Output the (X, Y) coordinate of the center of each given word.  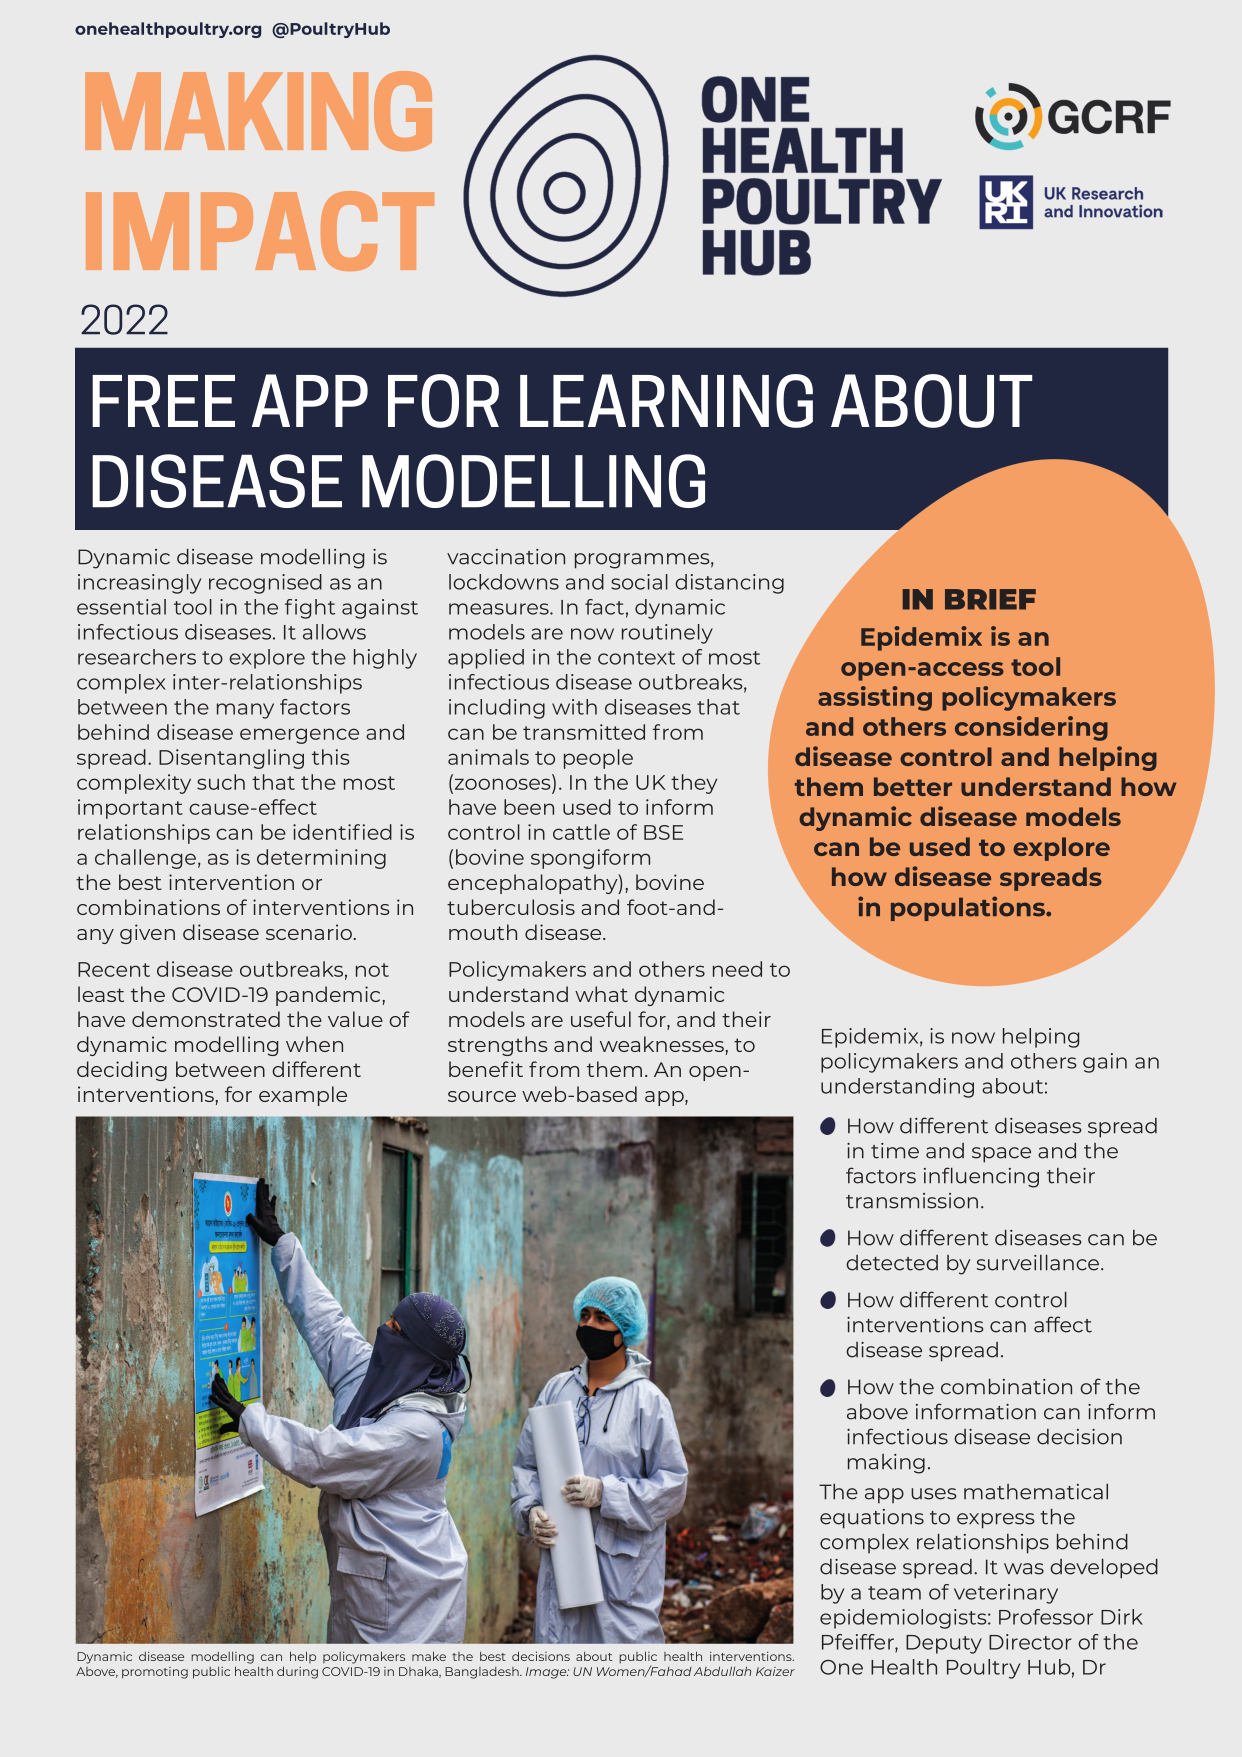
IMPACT (260, 231)
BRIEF (990, 599)
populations (969, 908)
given (147, 934)
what (601, 994)
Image (547, 1673)
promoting (155, 1673)
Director (1030, 1642)
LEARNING (666, 401)
